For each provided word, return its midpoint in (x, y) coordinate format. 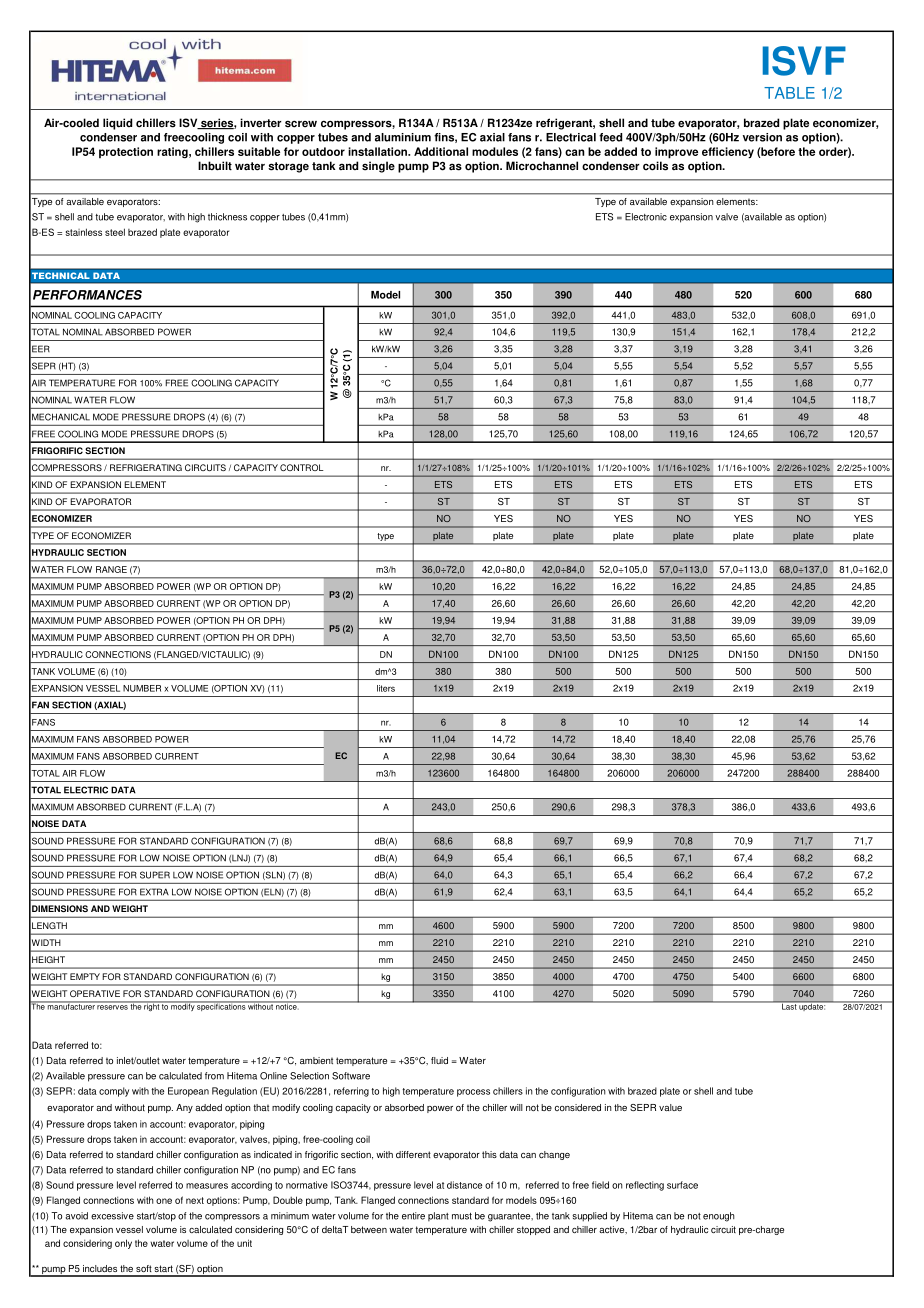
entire (413, 1216)
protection (126, 153)
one (164, 1201)
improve (676, 153)
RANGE (111, 569)
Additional (441, 151)
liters (386, 688)
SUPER (155, 875)
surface (682, 1185)
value (670, 1107)
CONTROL (302, 467)
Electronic (646, 217)
